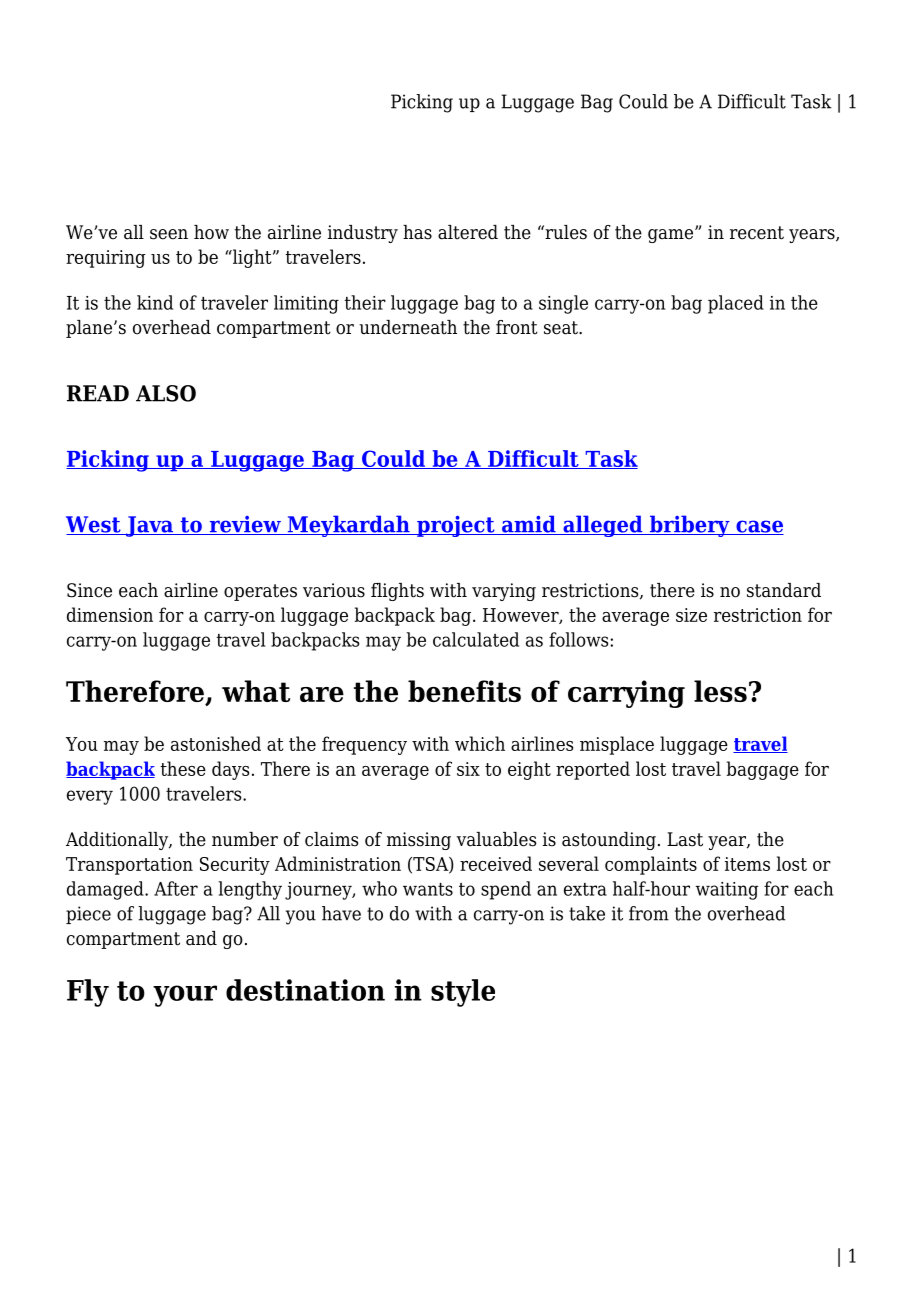 The image size is (924, 1308). What do you see at coordinates (689, 526) in the screenshot?
I see `bribery` at bounding box center [689, 526].
